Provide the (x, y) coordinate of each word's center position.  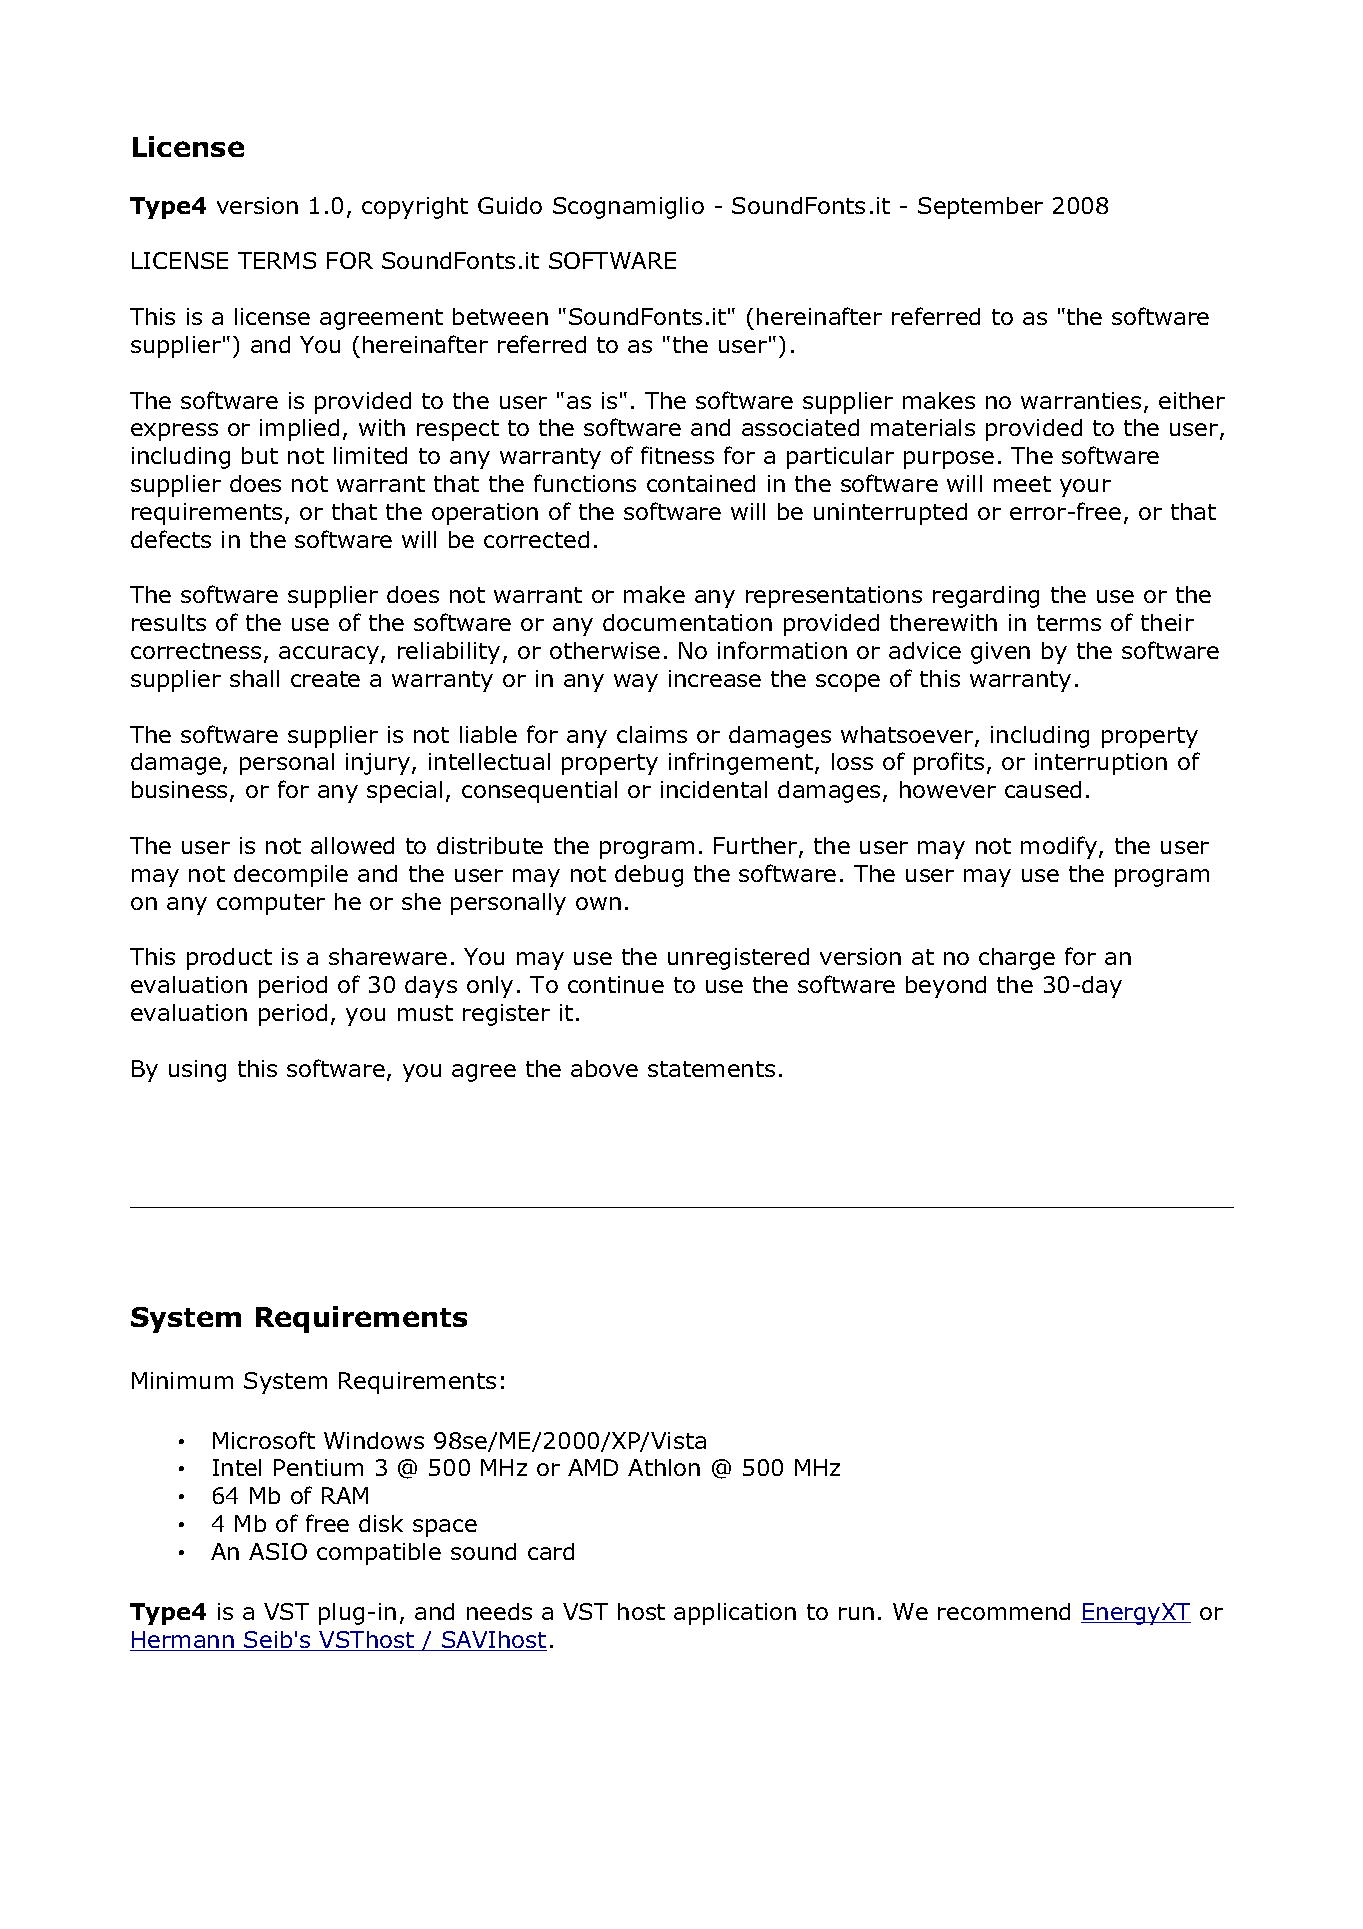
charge (1017, 959)
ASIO (278, 1551)
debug (649, 876)
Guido (510, 205)
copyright (415, 208)
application (735, 1614)
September (980, 208)
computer (271, 904)
